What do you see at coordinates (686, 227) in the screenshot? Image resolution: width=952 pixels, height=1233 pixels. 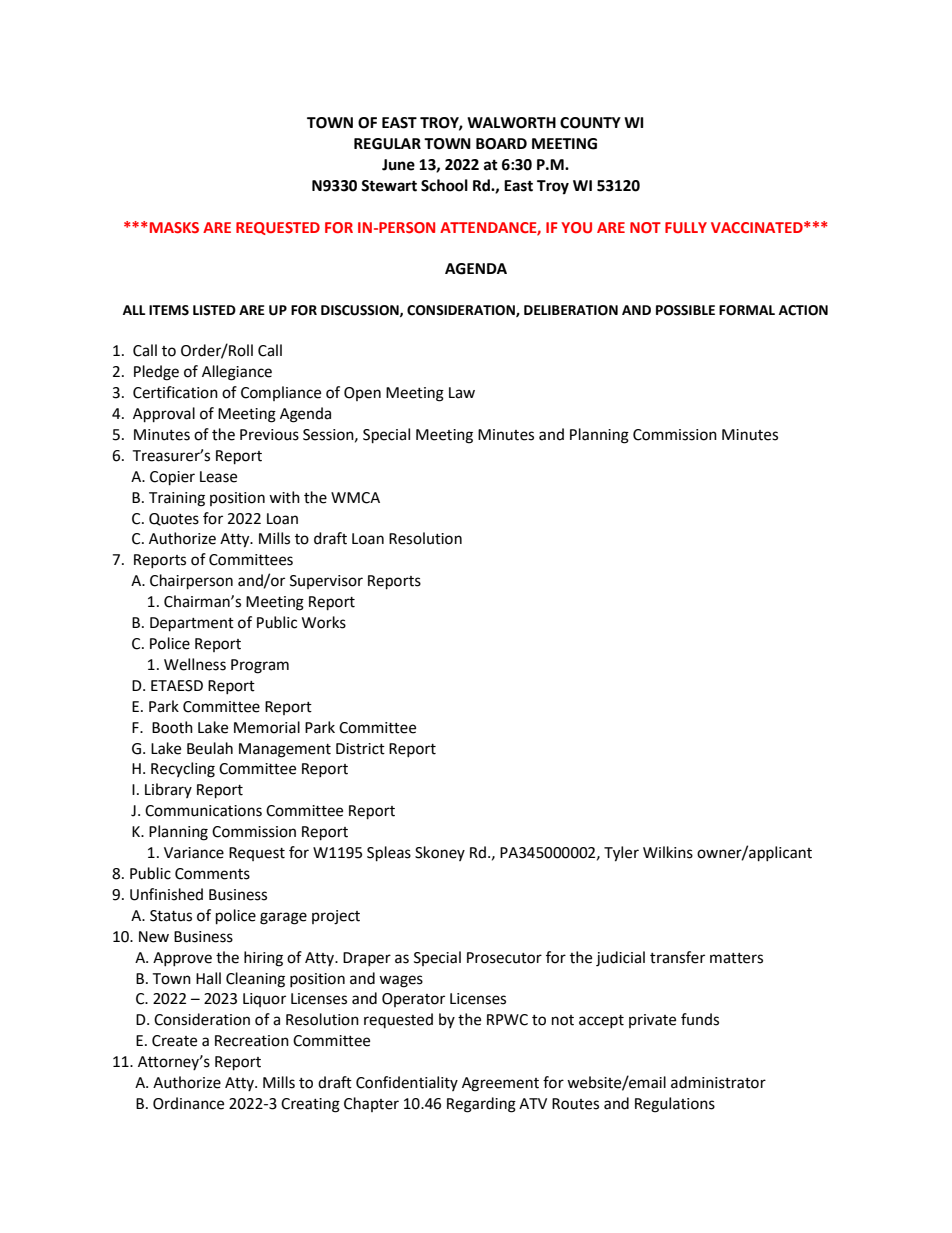 I see `FULLY` at bounding box center [686, 227].
